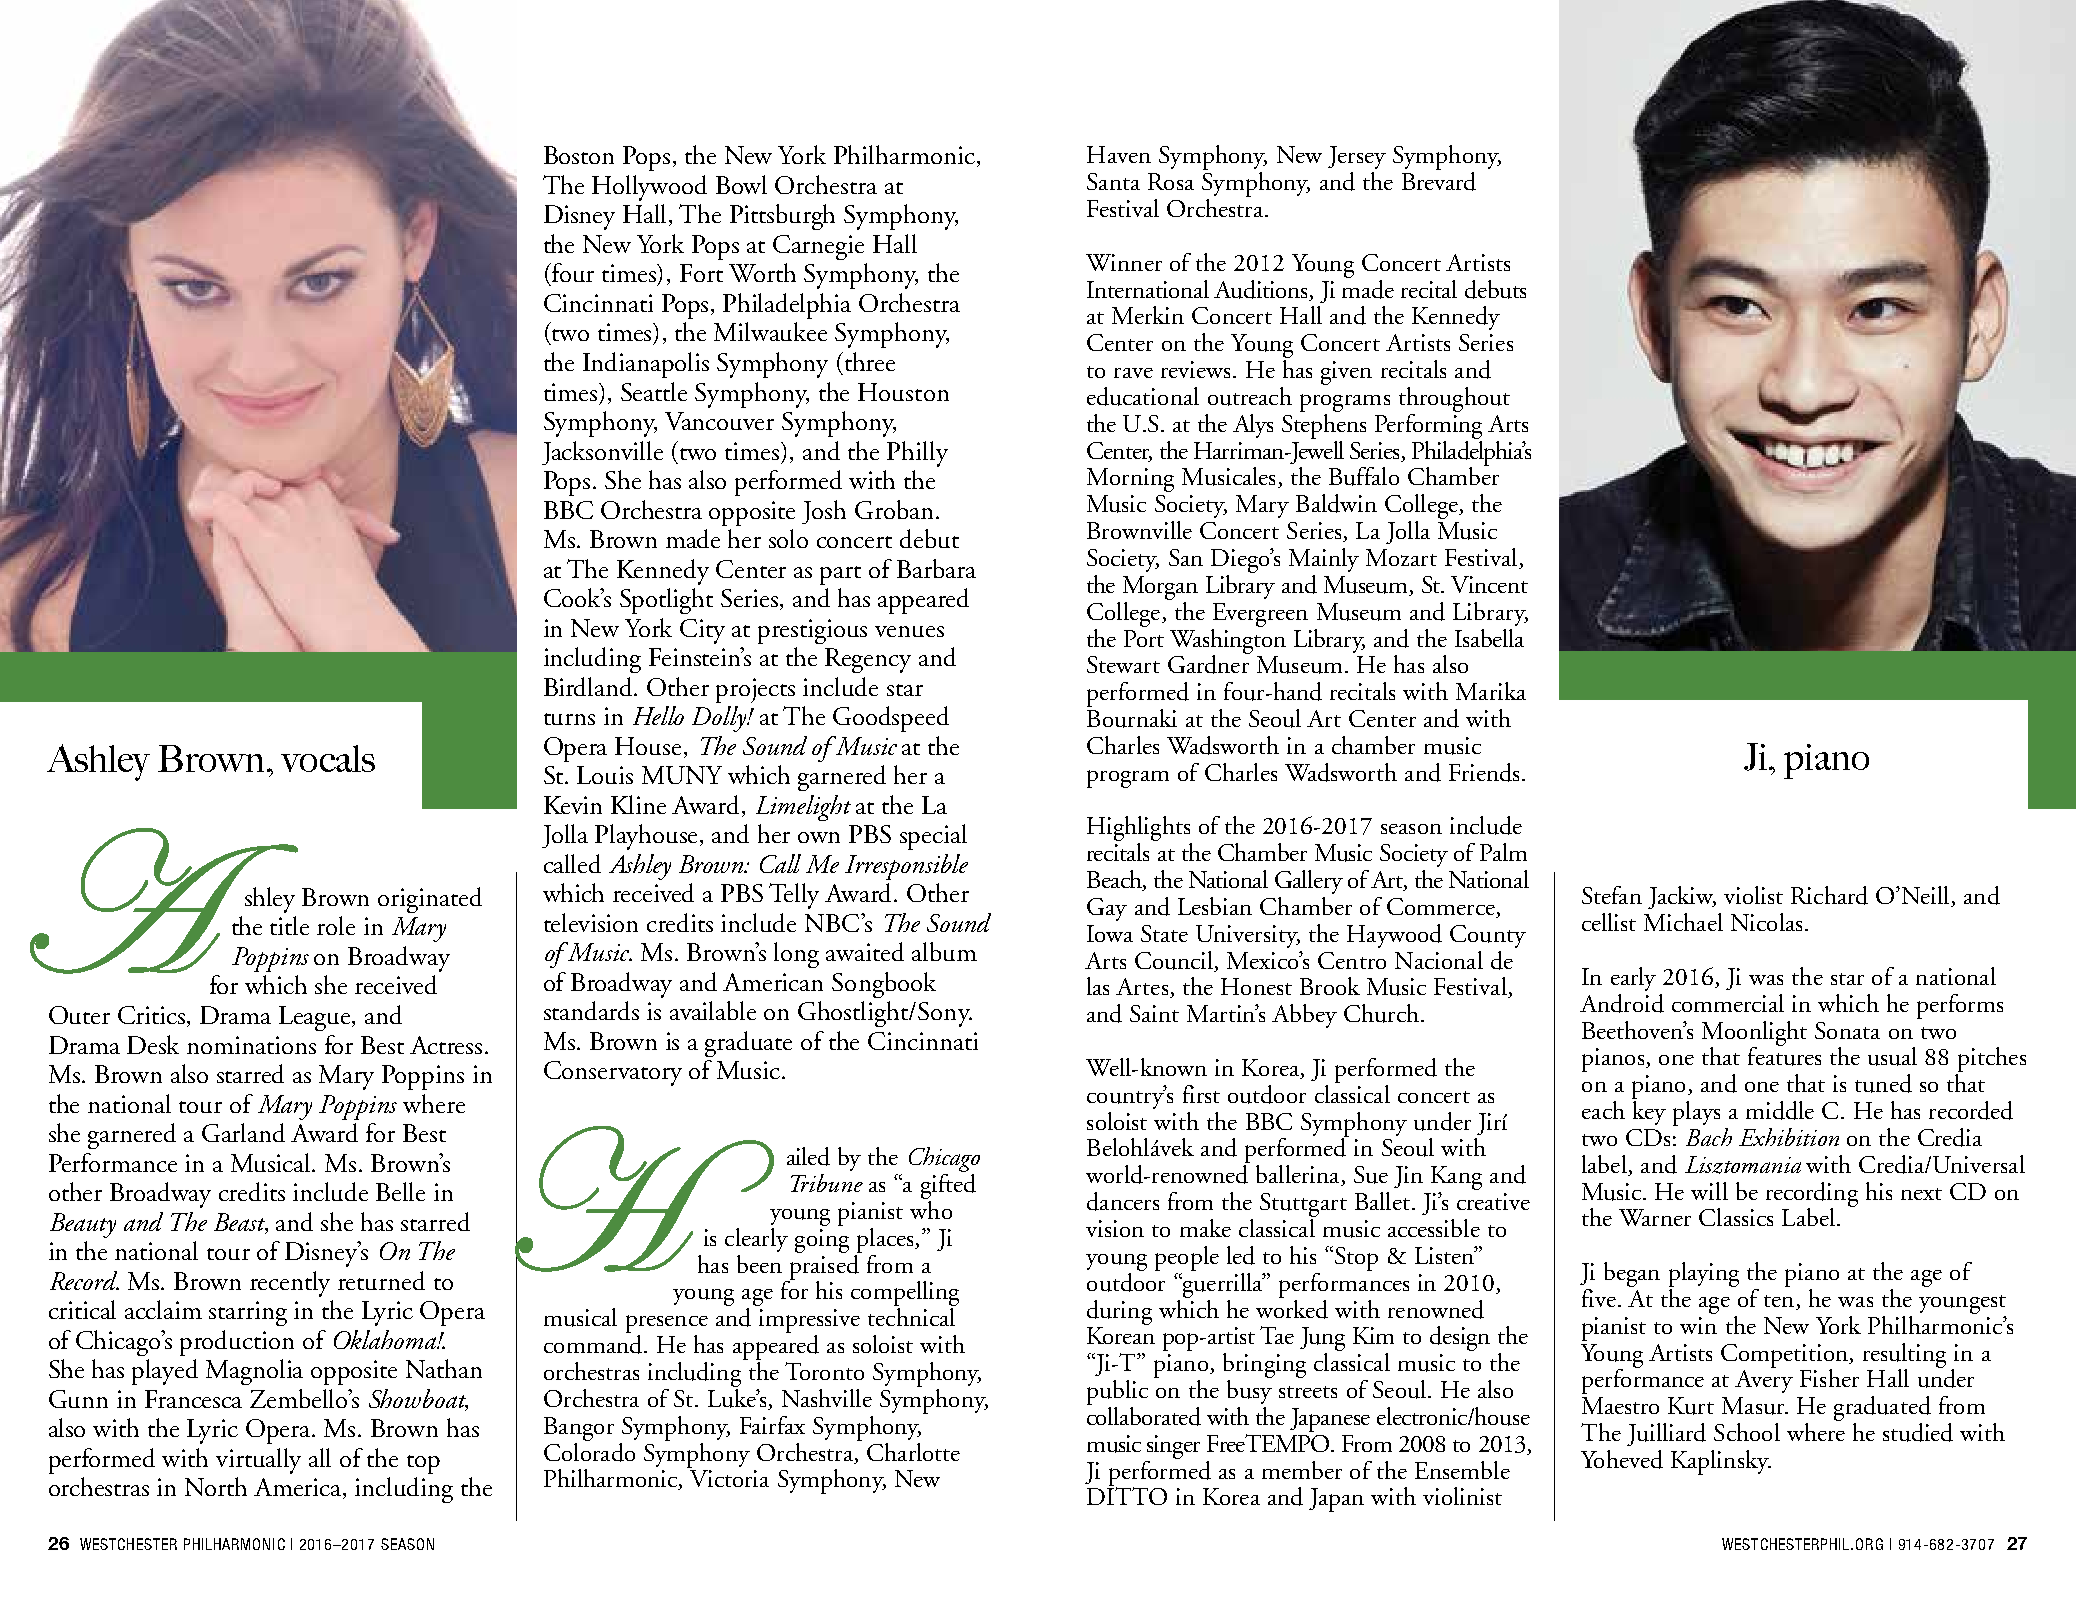 This screenshot has width=2076, height=1618. Describe the element at coordinates (1130, 480) in the screenshot. I see `Morning` at that location.
